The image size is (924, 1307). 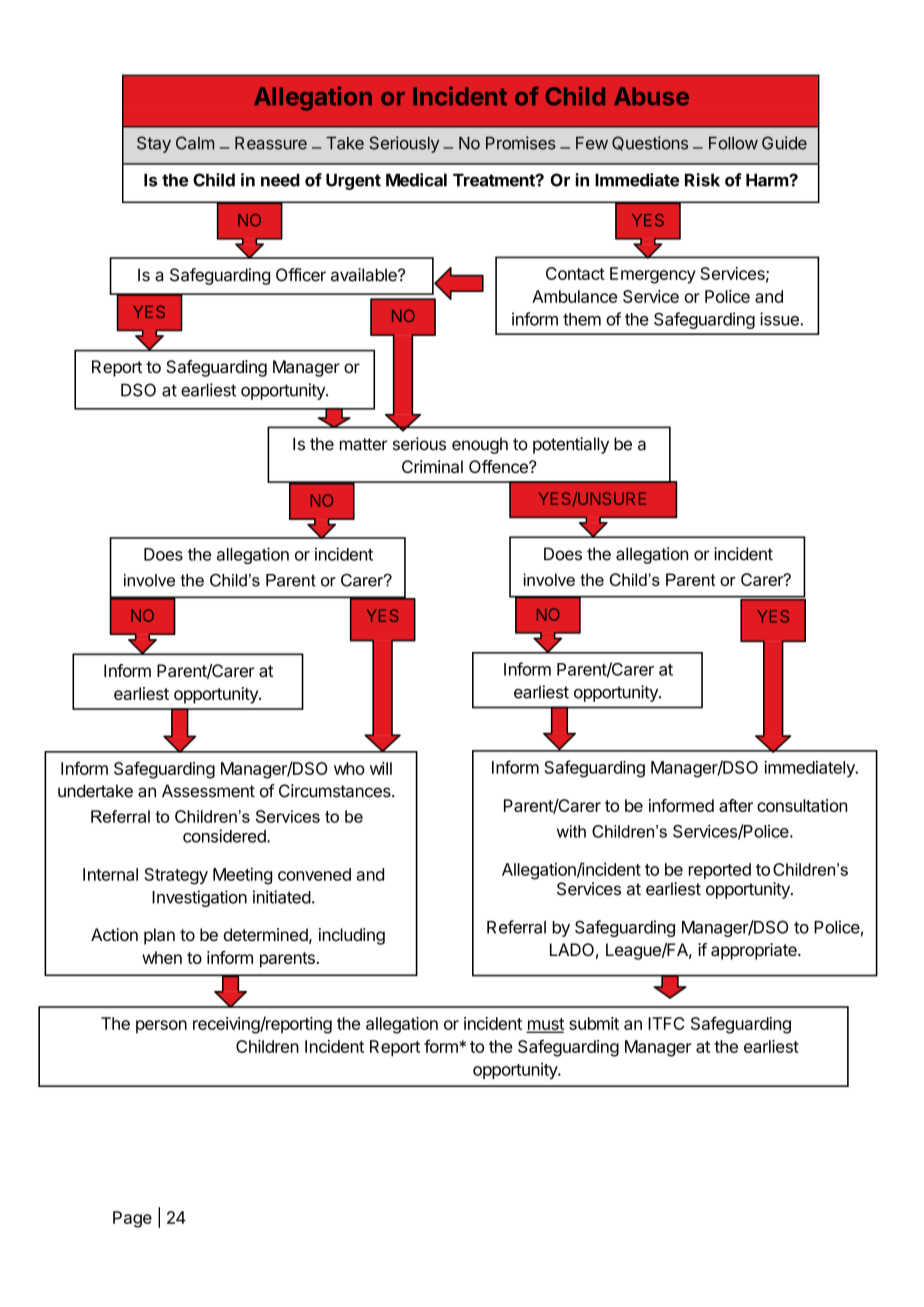 I want to click on must, so click(x=545, y=1025).
